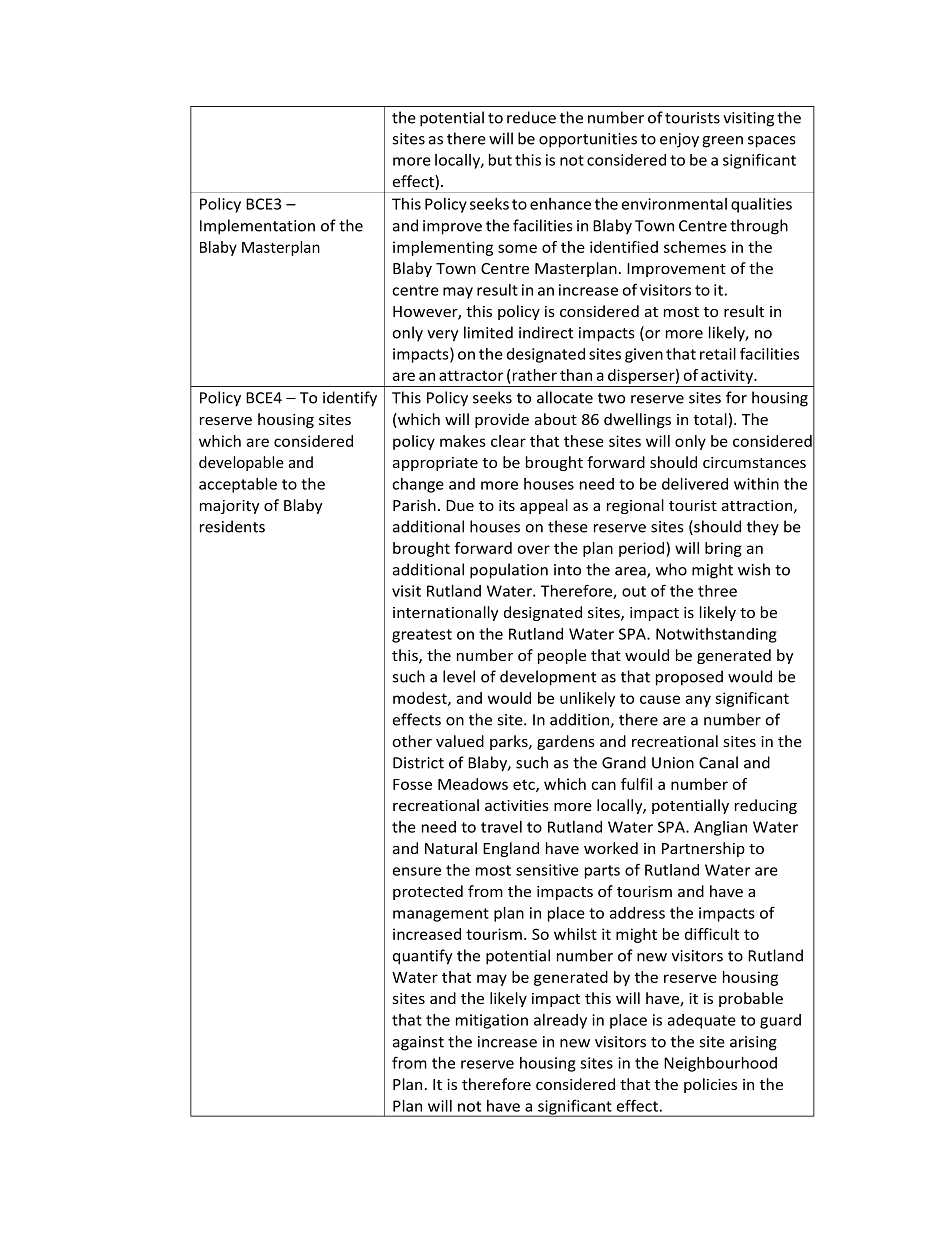  Describe the element at coordinates (698, 701) in the image. I see `any` at that location.
